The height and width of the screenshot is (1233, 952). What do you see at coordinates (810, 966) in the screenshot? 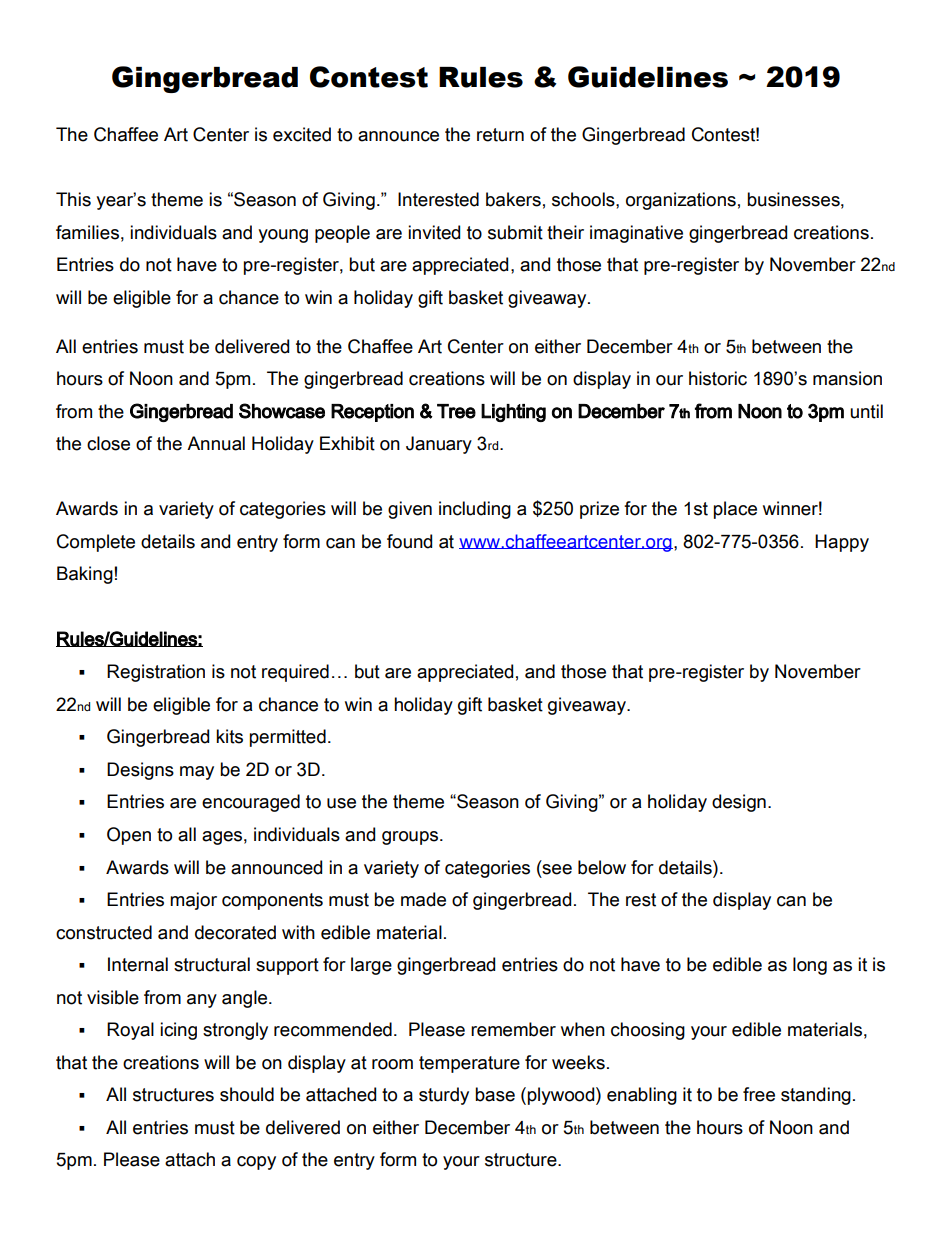
I see `long` at bounding box center [810, 966].
